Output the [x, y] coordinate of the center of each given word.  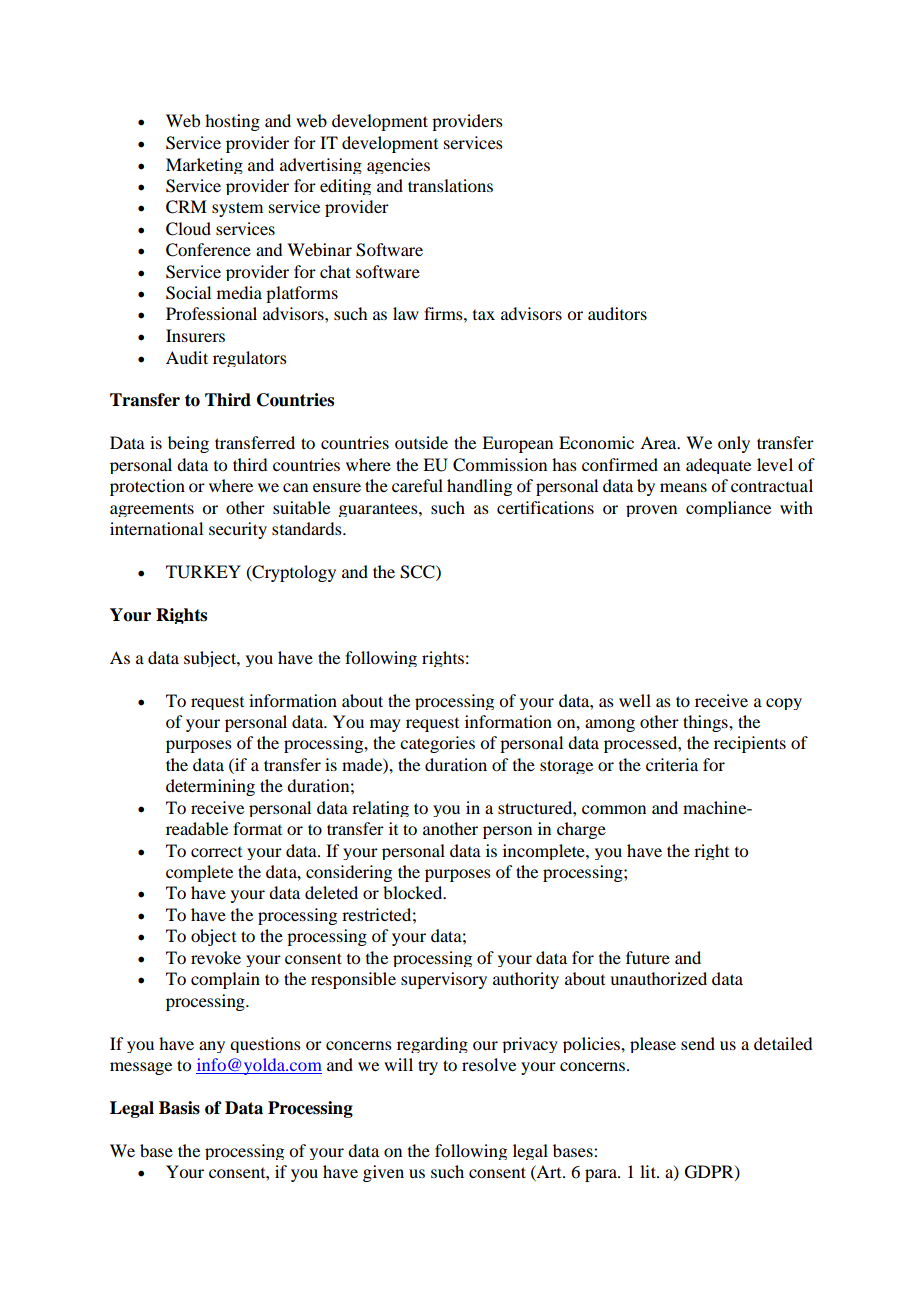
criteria [672, 764]
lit [649, 1171]
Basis [179, 1108]
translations [450, 185]
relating [380, 809]
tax [484, 315]
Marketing [204, 166]
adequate [718, 466]
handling [479, 487]
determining [210, 787]
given [383, 1173]
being [188, 444]
